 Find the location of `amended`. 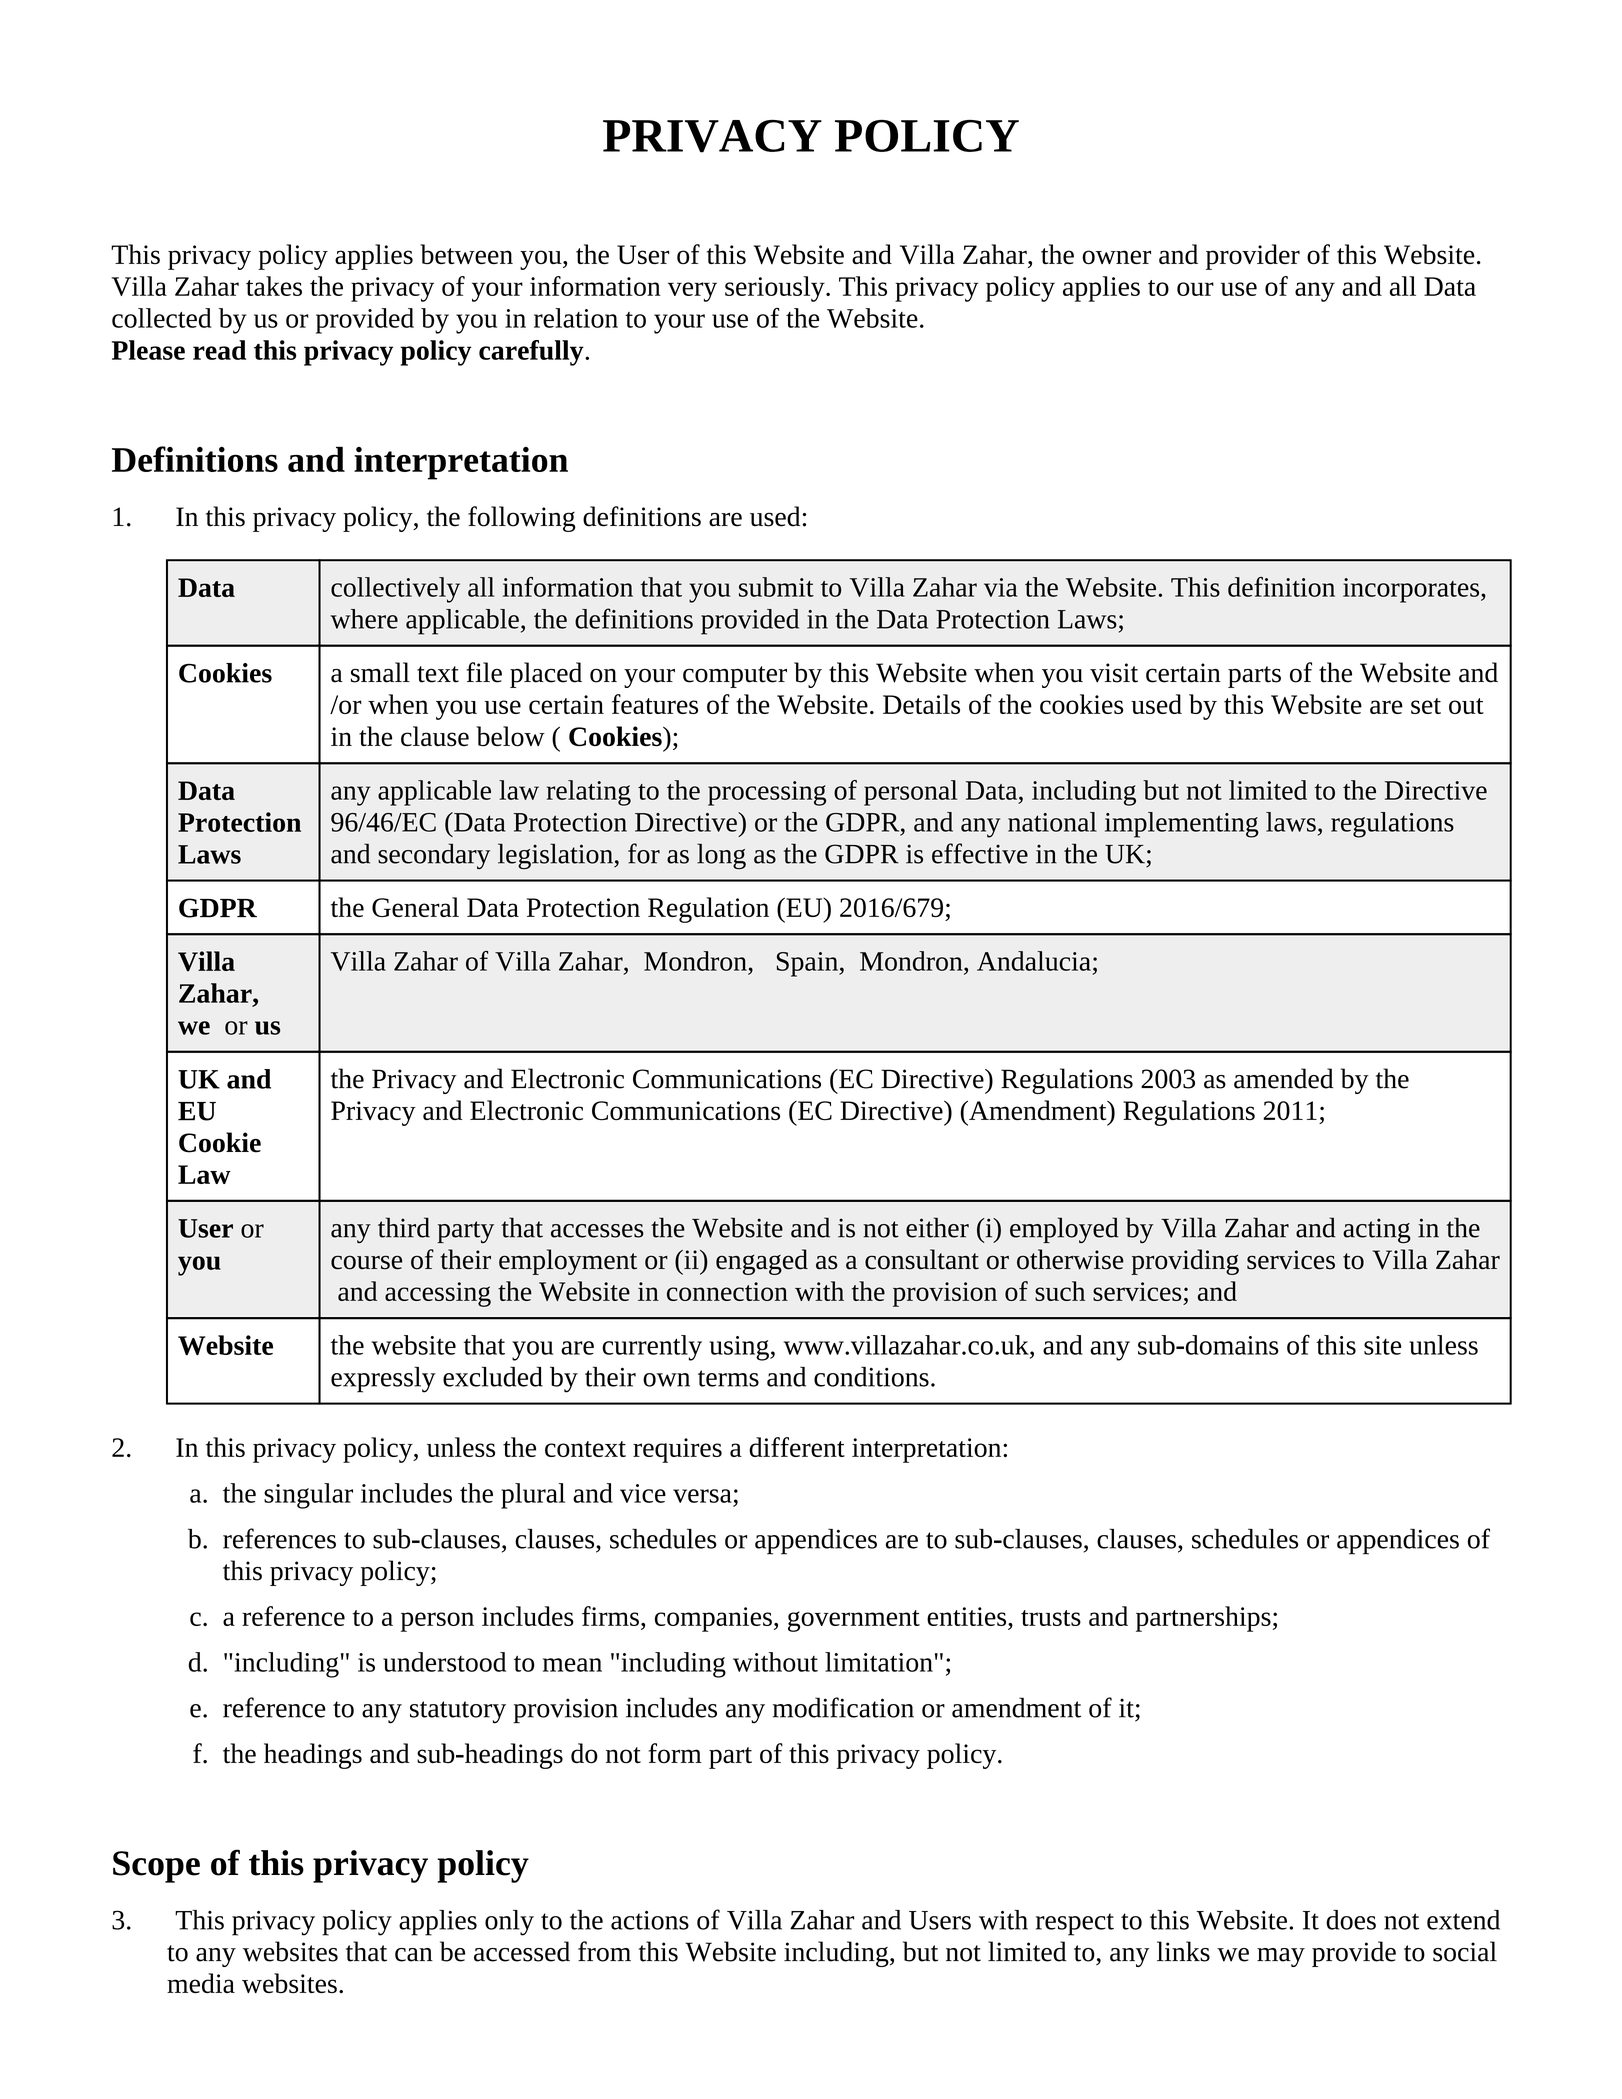

amended is located at coordinates (1284, 1078).
